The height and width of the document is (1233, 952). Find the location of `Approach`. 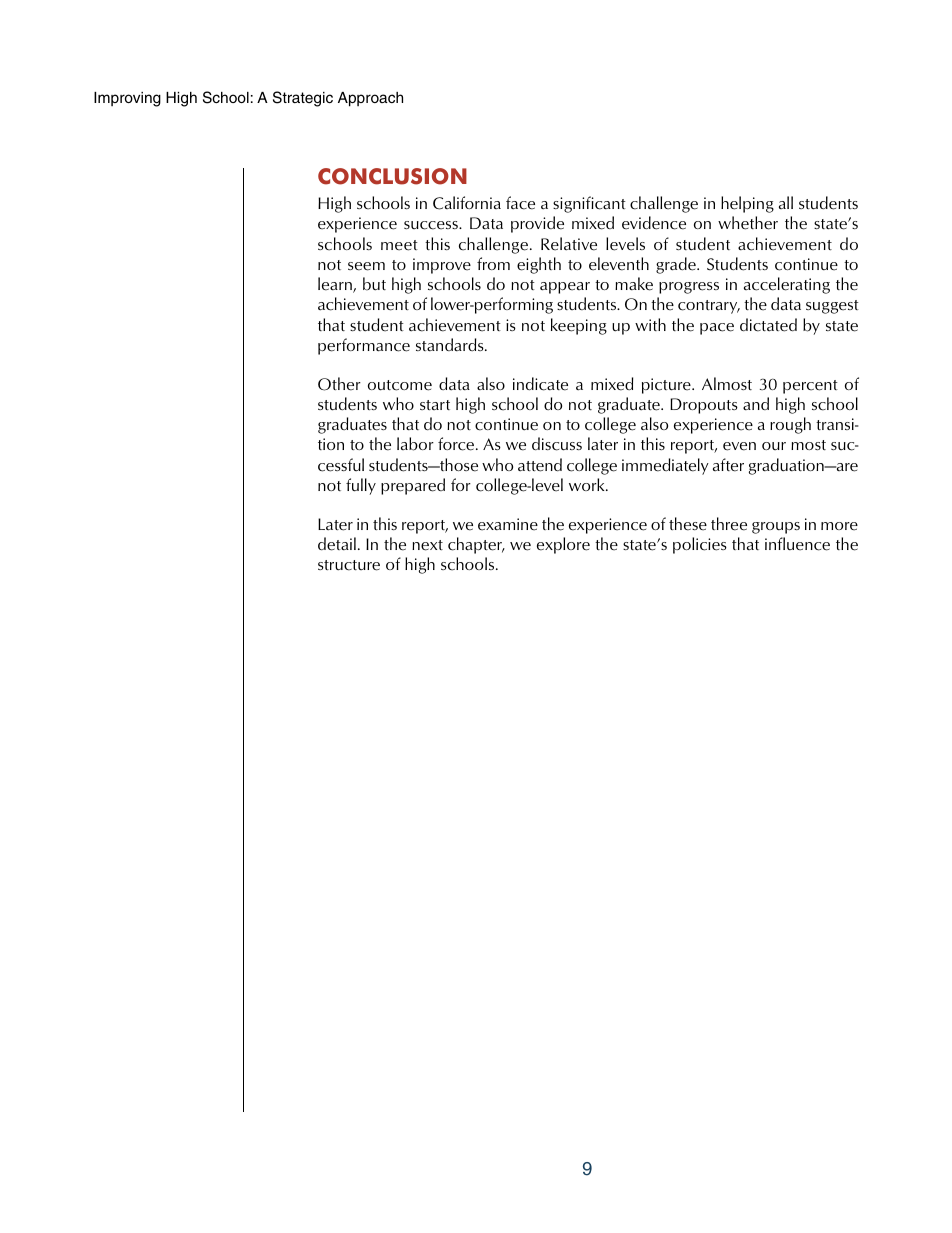

Approach is located at coordinates (370, 99).
